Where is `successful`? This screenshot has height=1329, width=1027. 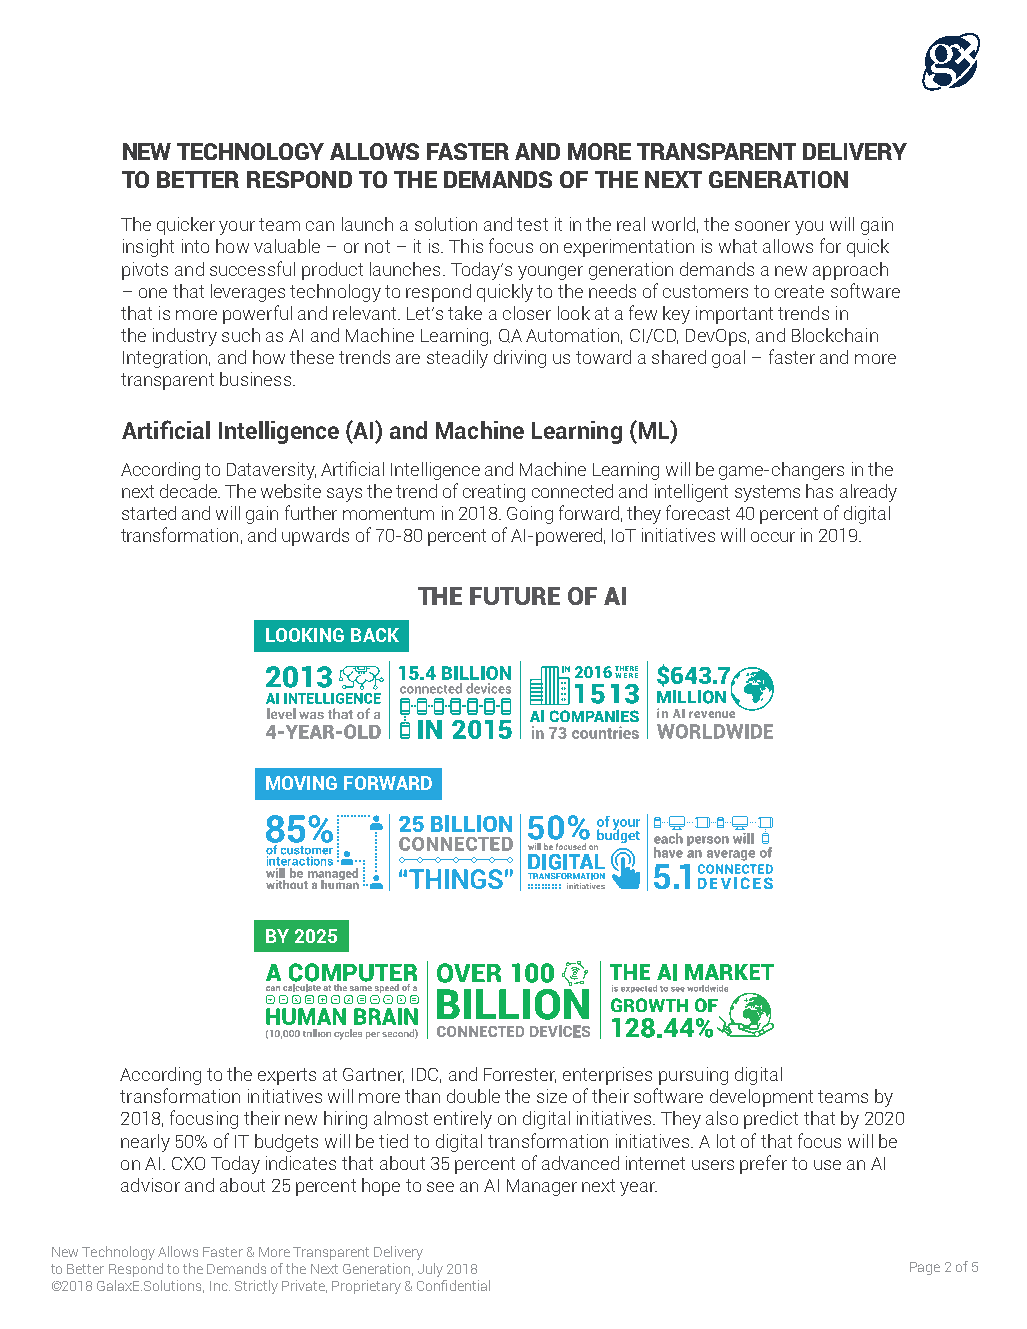 successful is located at coordinates (252, 268).
